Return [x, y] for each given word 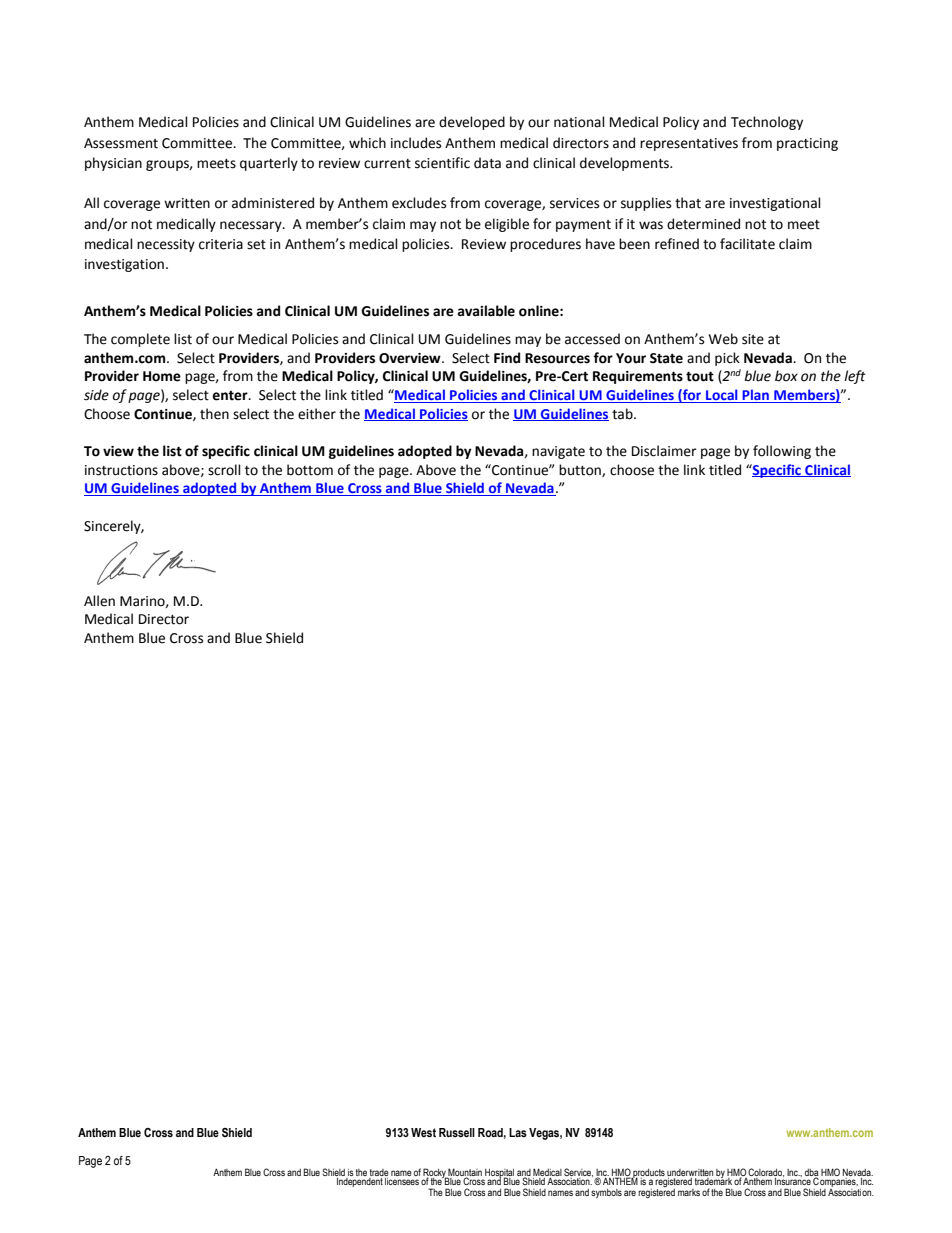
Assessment [121, 143]
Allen [99, 601]
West [423, 1133]
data [487, 163]
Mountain [464, 1173]
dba [812, 1173]
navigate [558, 452]
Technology [767, 123]
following [782, 452]
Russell [457, 1132]
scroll [224, 470]
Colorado [766, 1172]
